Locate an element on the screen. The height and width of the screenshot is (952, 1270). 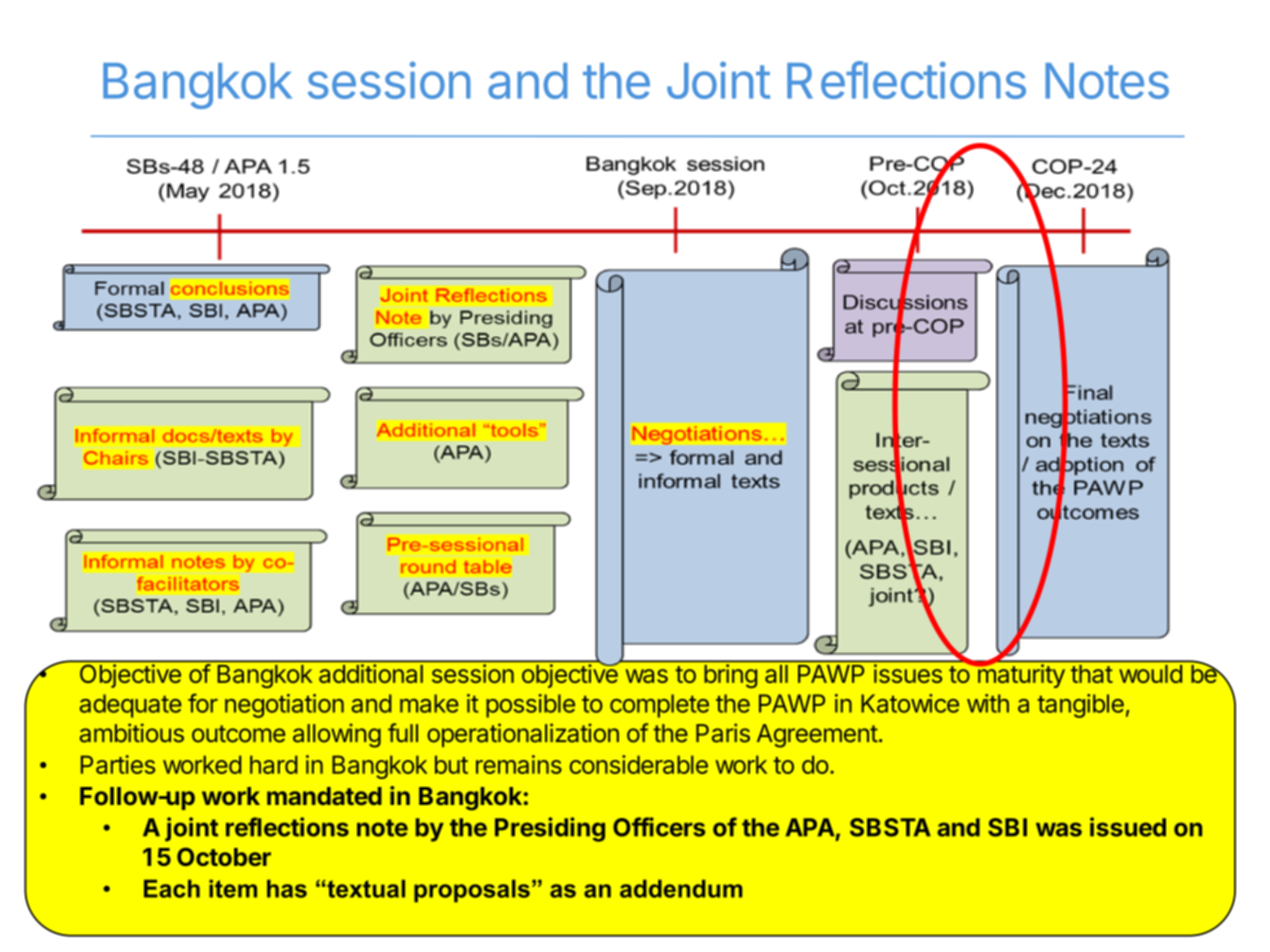
that is located at coordinates (1092, 674).
